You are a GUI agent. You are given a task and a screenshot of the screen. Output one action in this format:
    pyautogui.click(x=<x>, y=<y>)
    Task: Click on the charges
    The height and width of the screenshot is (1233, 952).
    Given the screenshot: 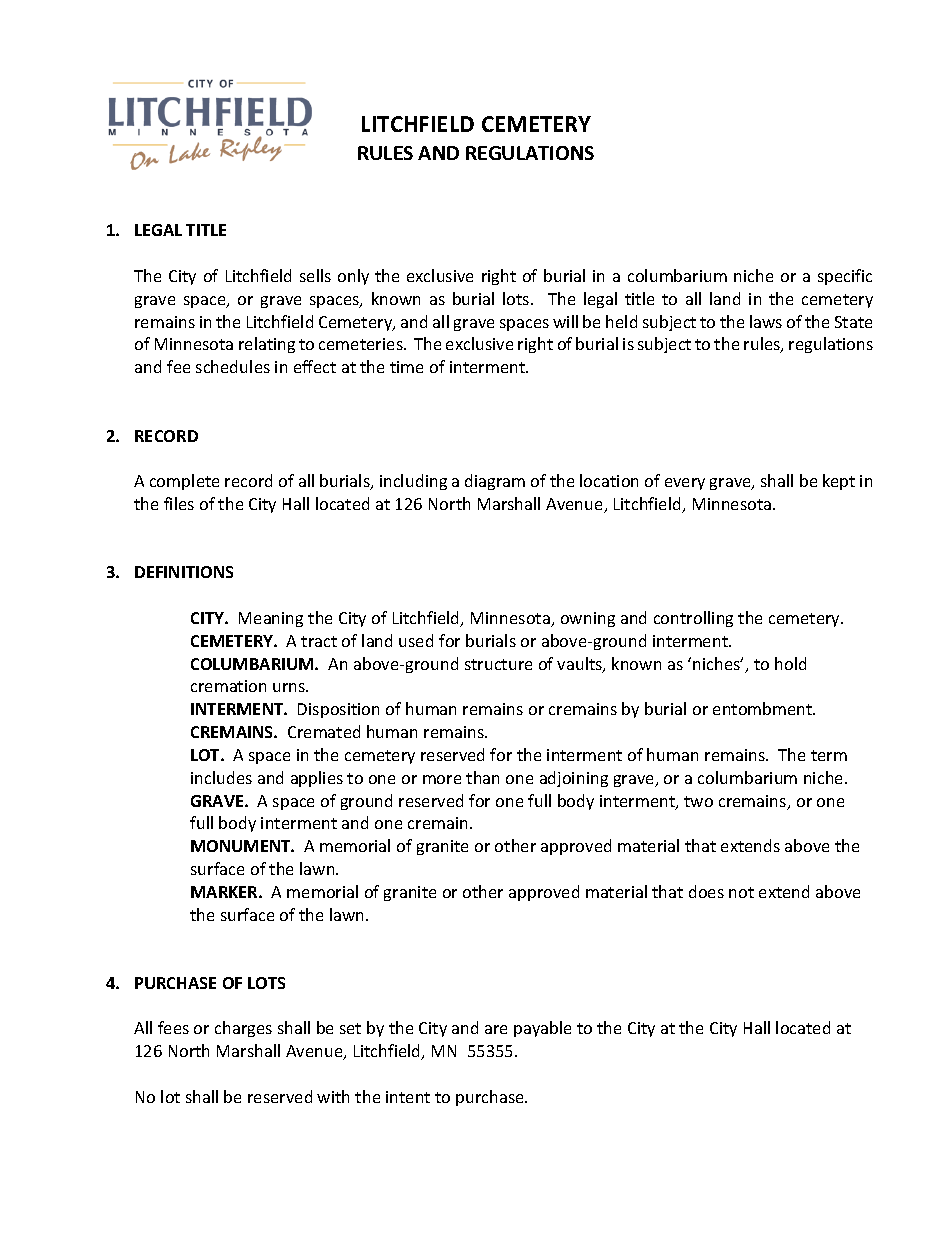 What is the action you would take?
    pyautogui.click(x=243, y=1029)
